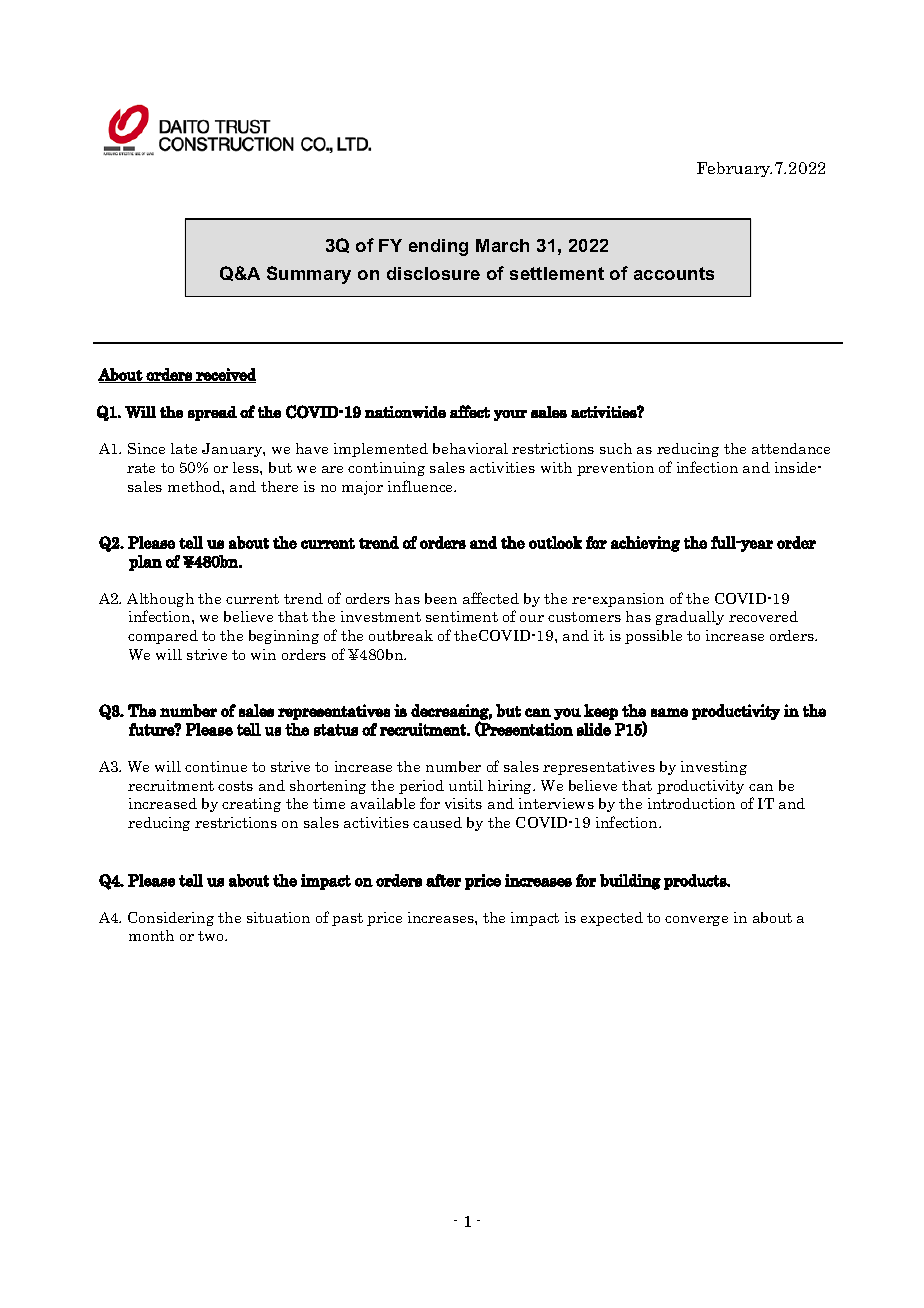 This screenshot has width=924, height=1308. I want to click on disclosure, so click(433, 273).
